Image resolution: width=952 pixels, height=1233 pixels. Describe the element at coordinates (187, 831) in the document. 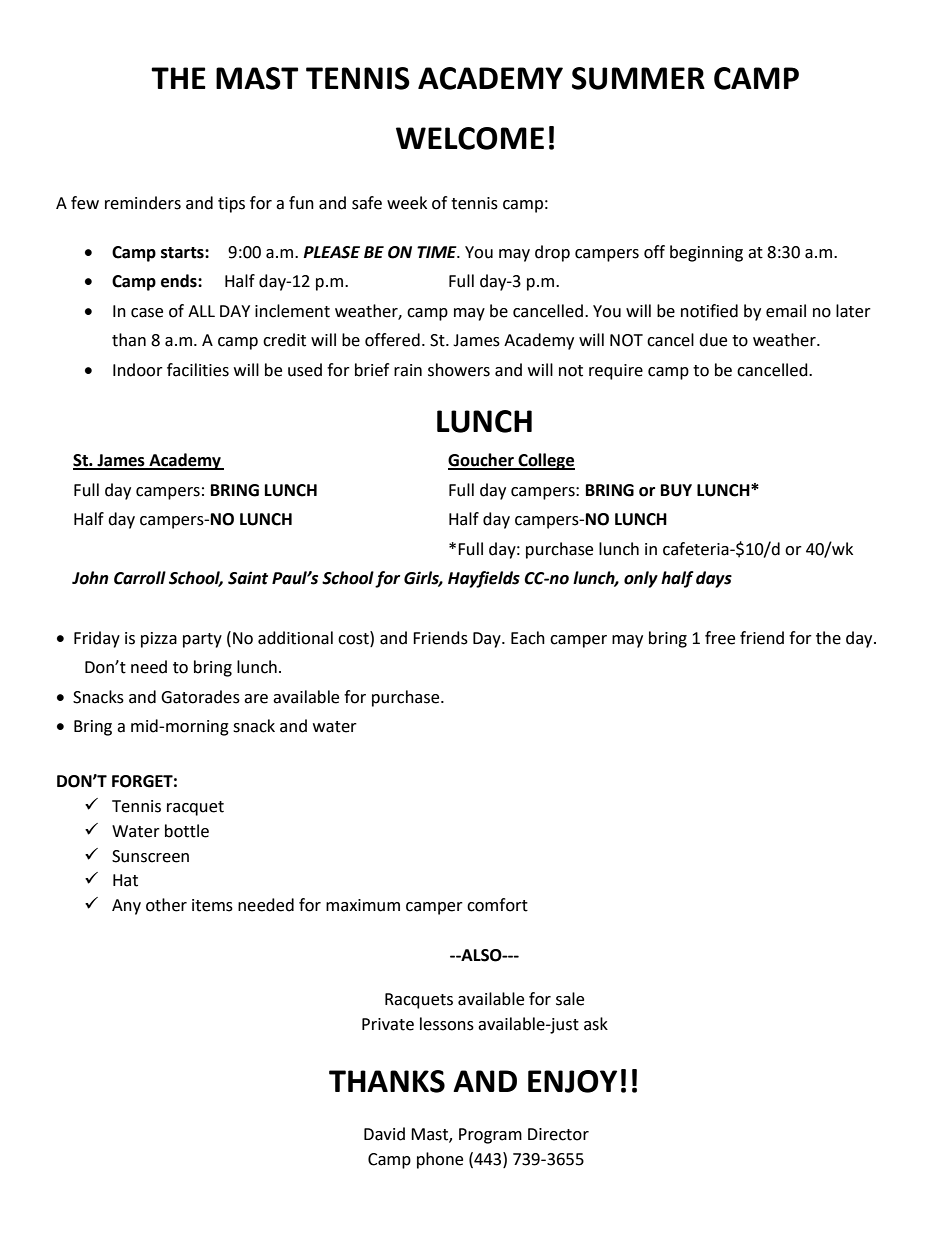

I see `bottle` at that location.
